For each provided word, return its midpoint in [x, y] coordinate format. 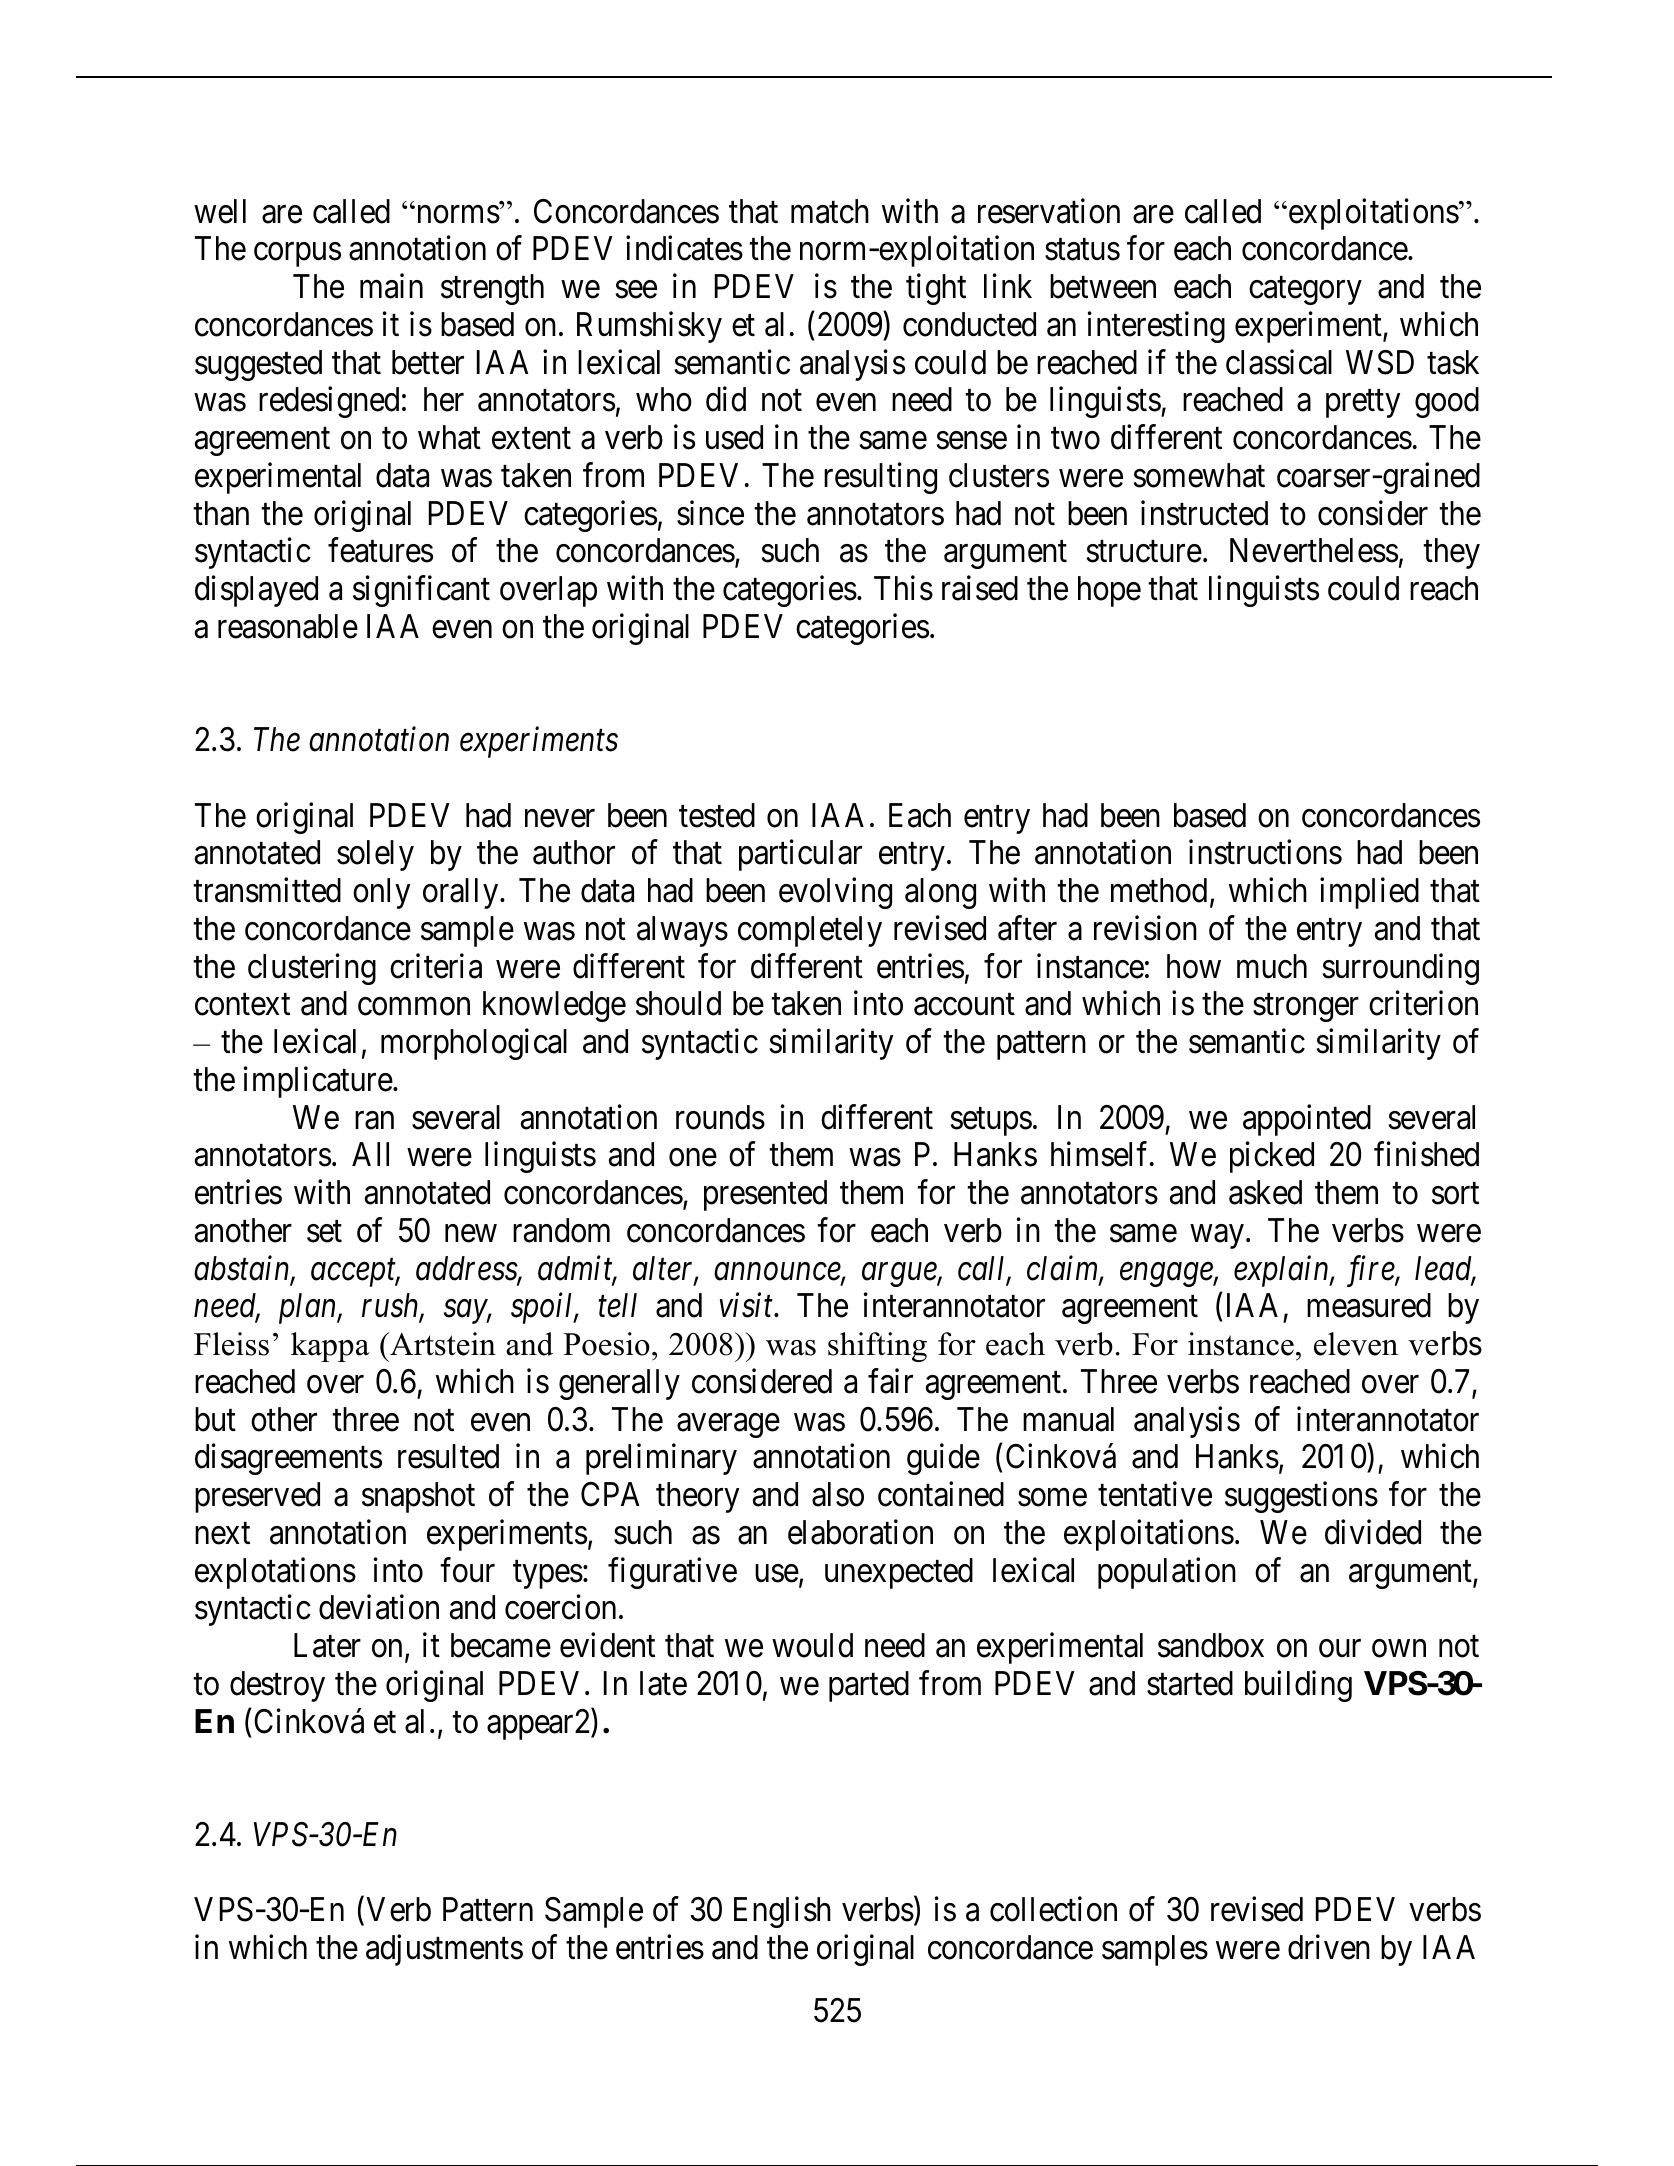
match [830, 211]
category [1305, 291]
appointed [1307, 1120]
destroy [277, 1686]
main [391, 286]
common [414, 1007]
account [964, 1005]
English [782, 1912]
